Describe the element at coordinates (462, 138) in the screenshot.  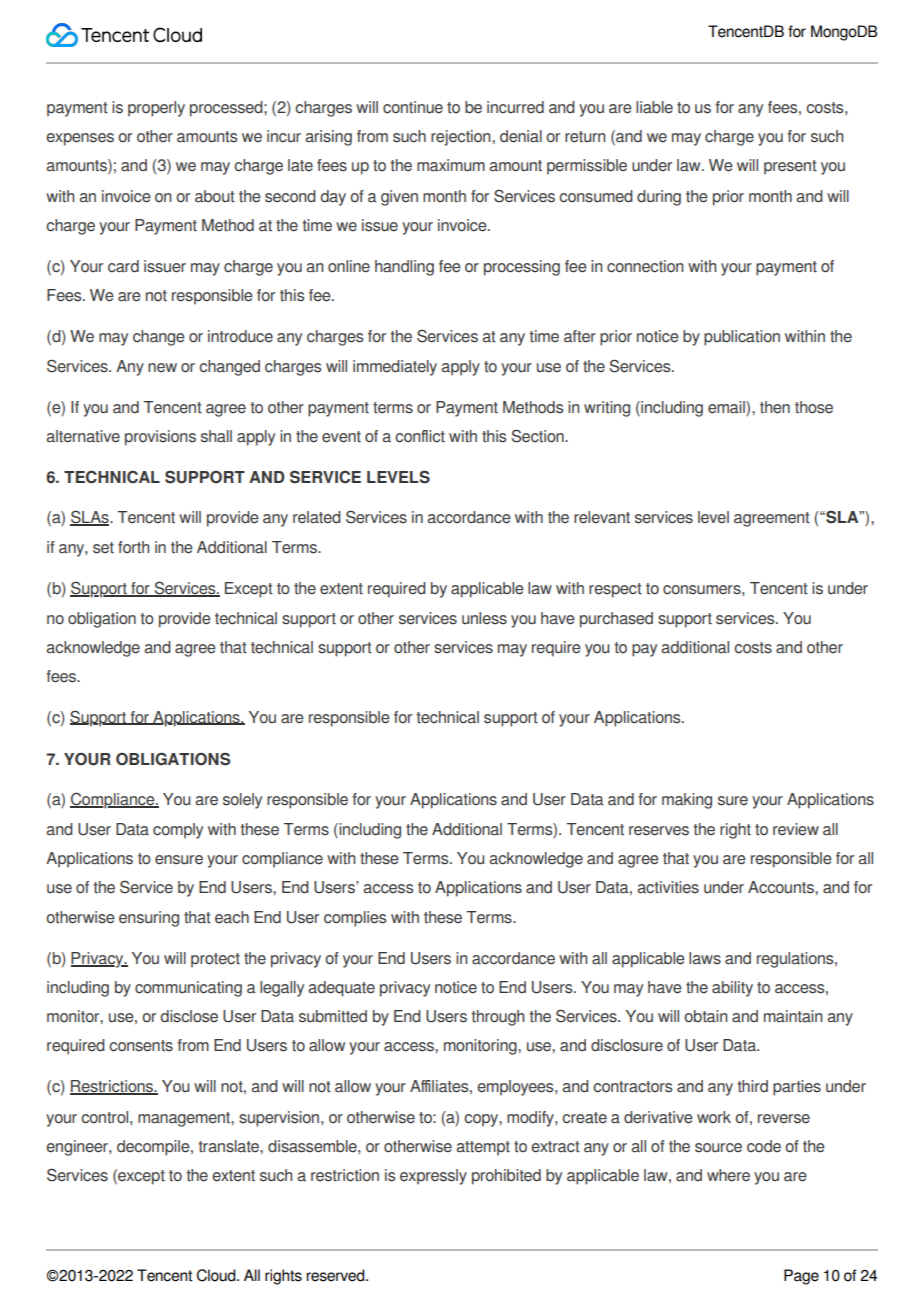
I see `rejection` at that location.
